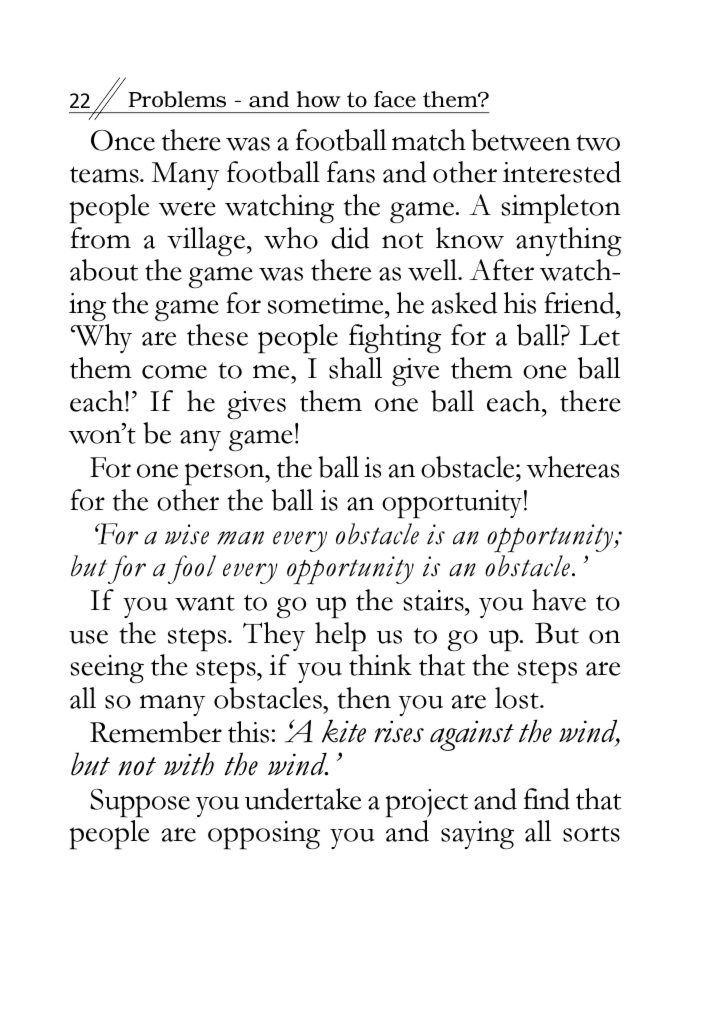 This screenshot has width=723, height=1020. What do you see at coordinates (107, 669) in the screenshot?
I see `seeing` at bounding box center [107, 669].
